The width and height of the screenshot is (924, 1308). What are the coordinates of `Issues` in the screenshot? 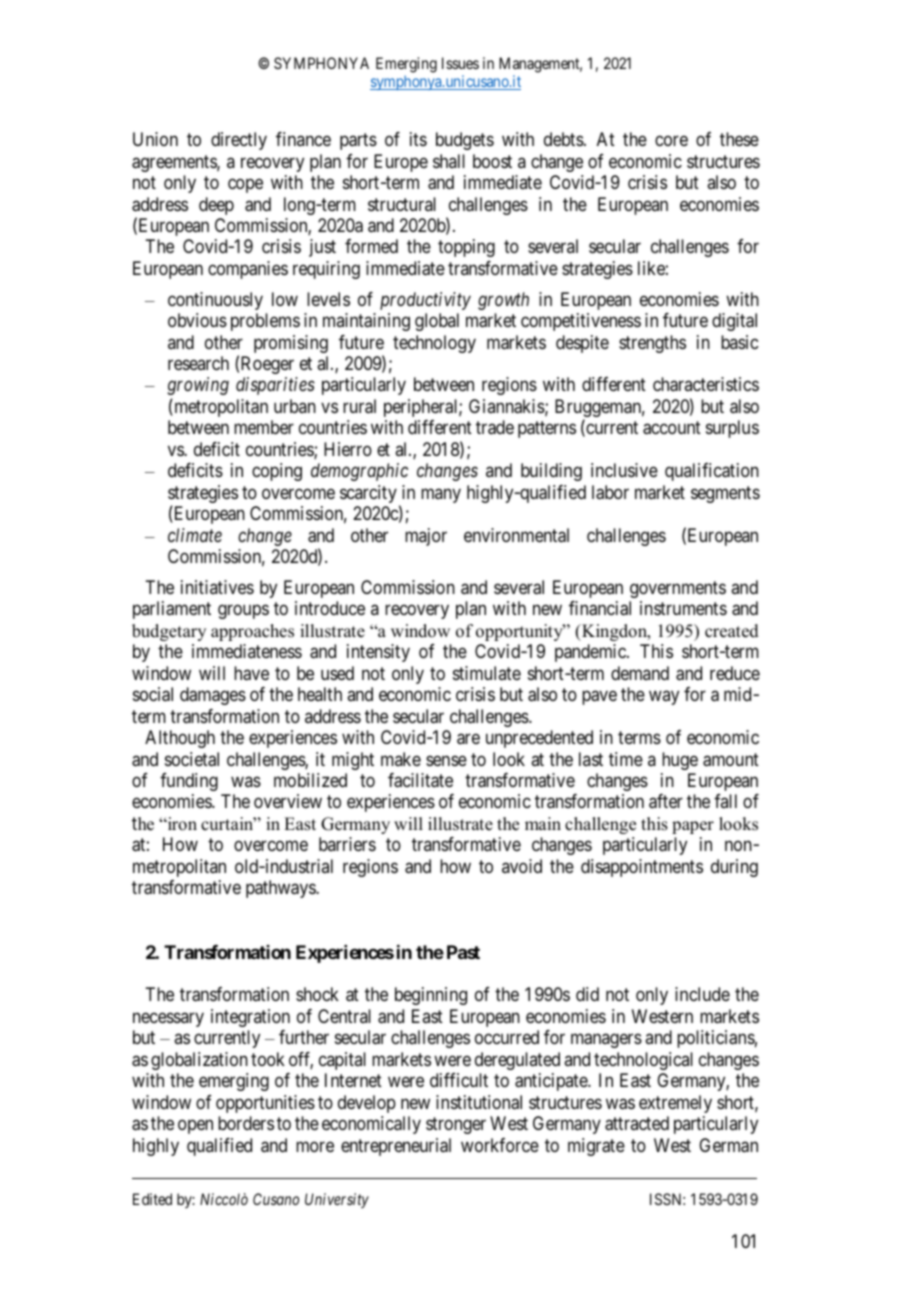 It's located at (460, 63).
